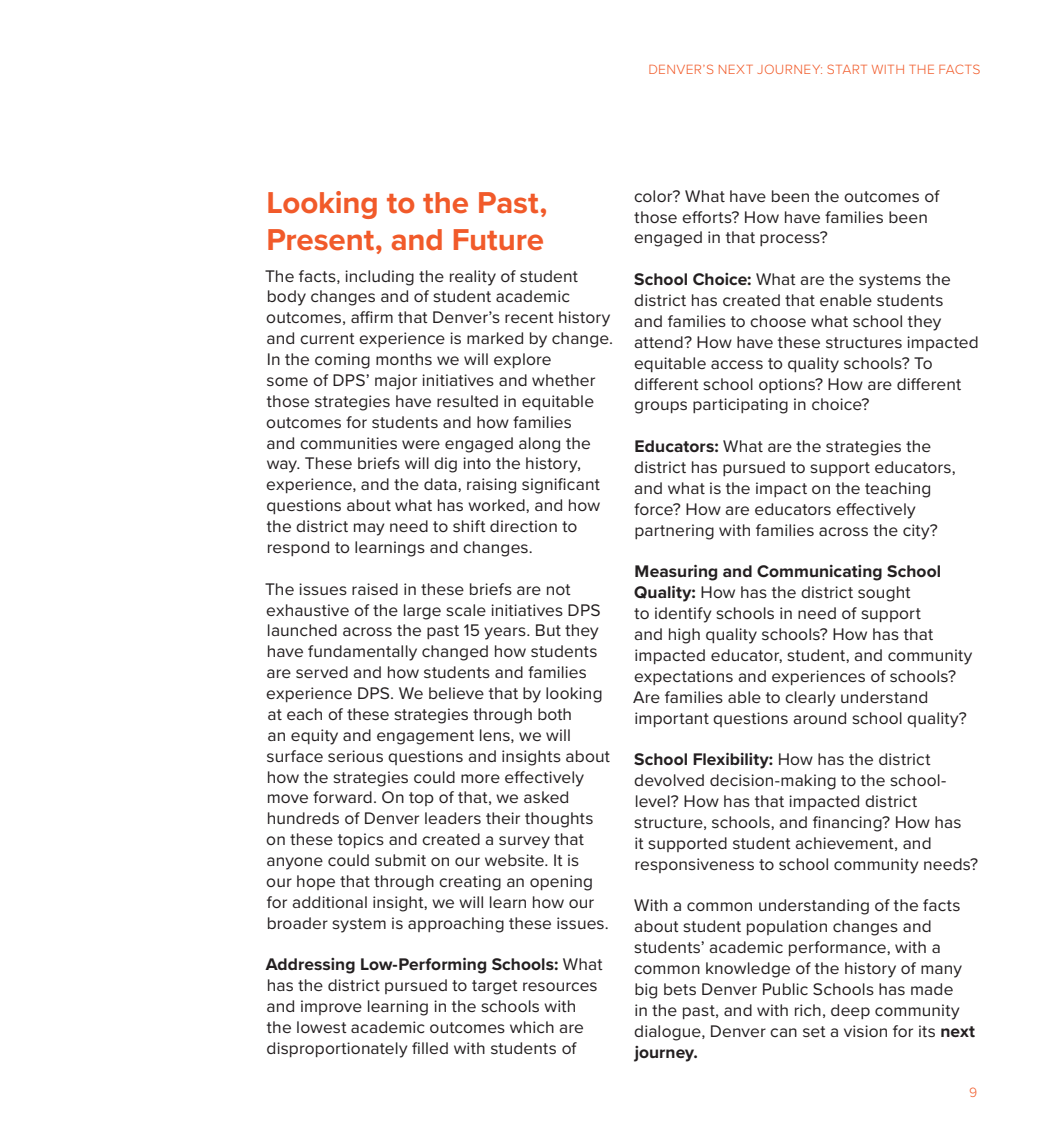 Image resolution: width=1064 pixels, height=1143 pixels. I want to click on major, so click(396, 382).
